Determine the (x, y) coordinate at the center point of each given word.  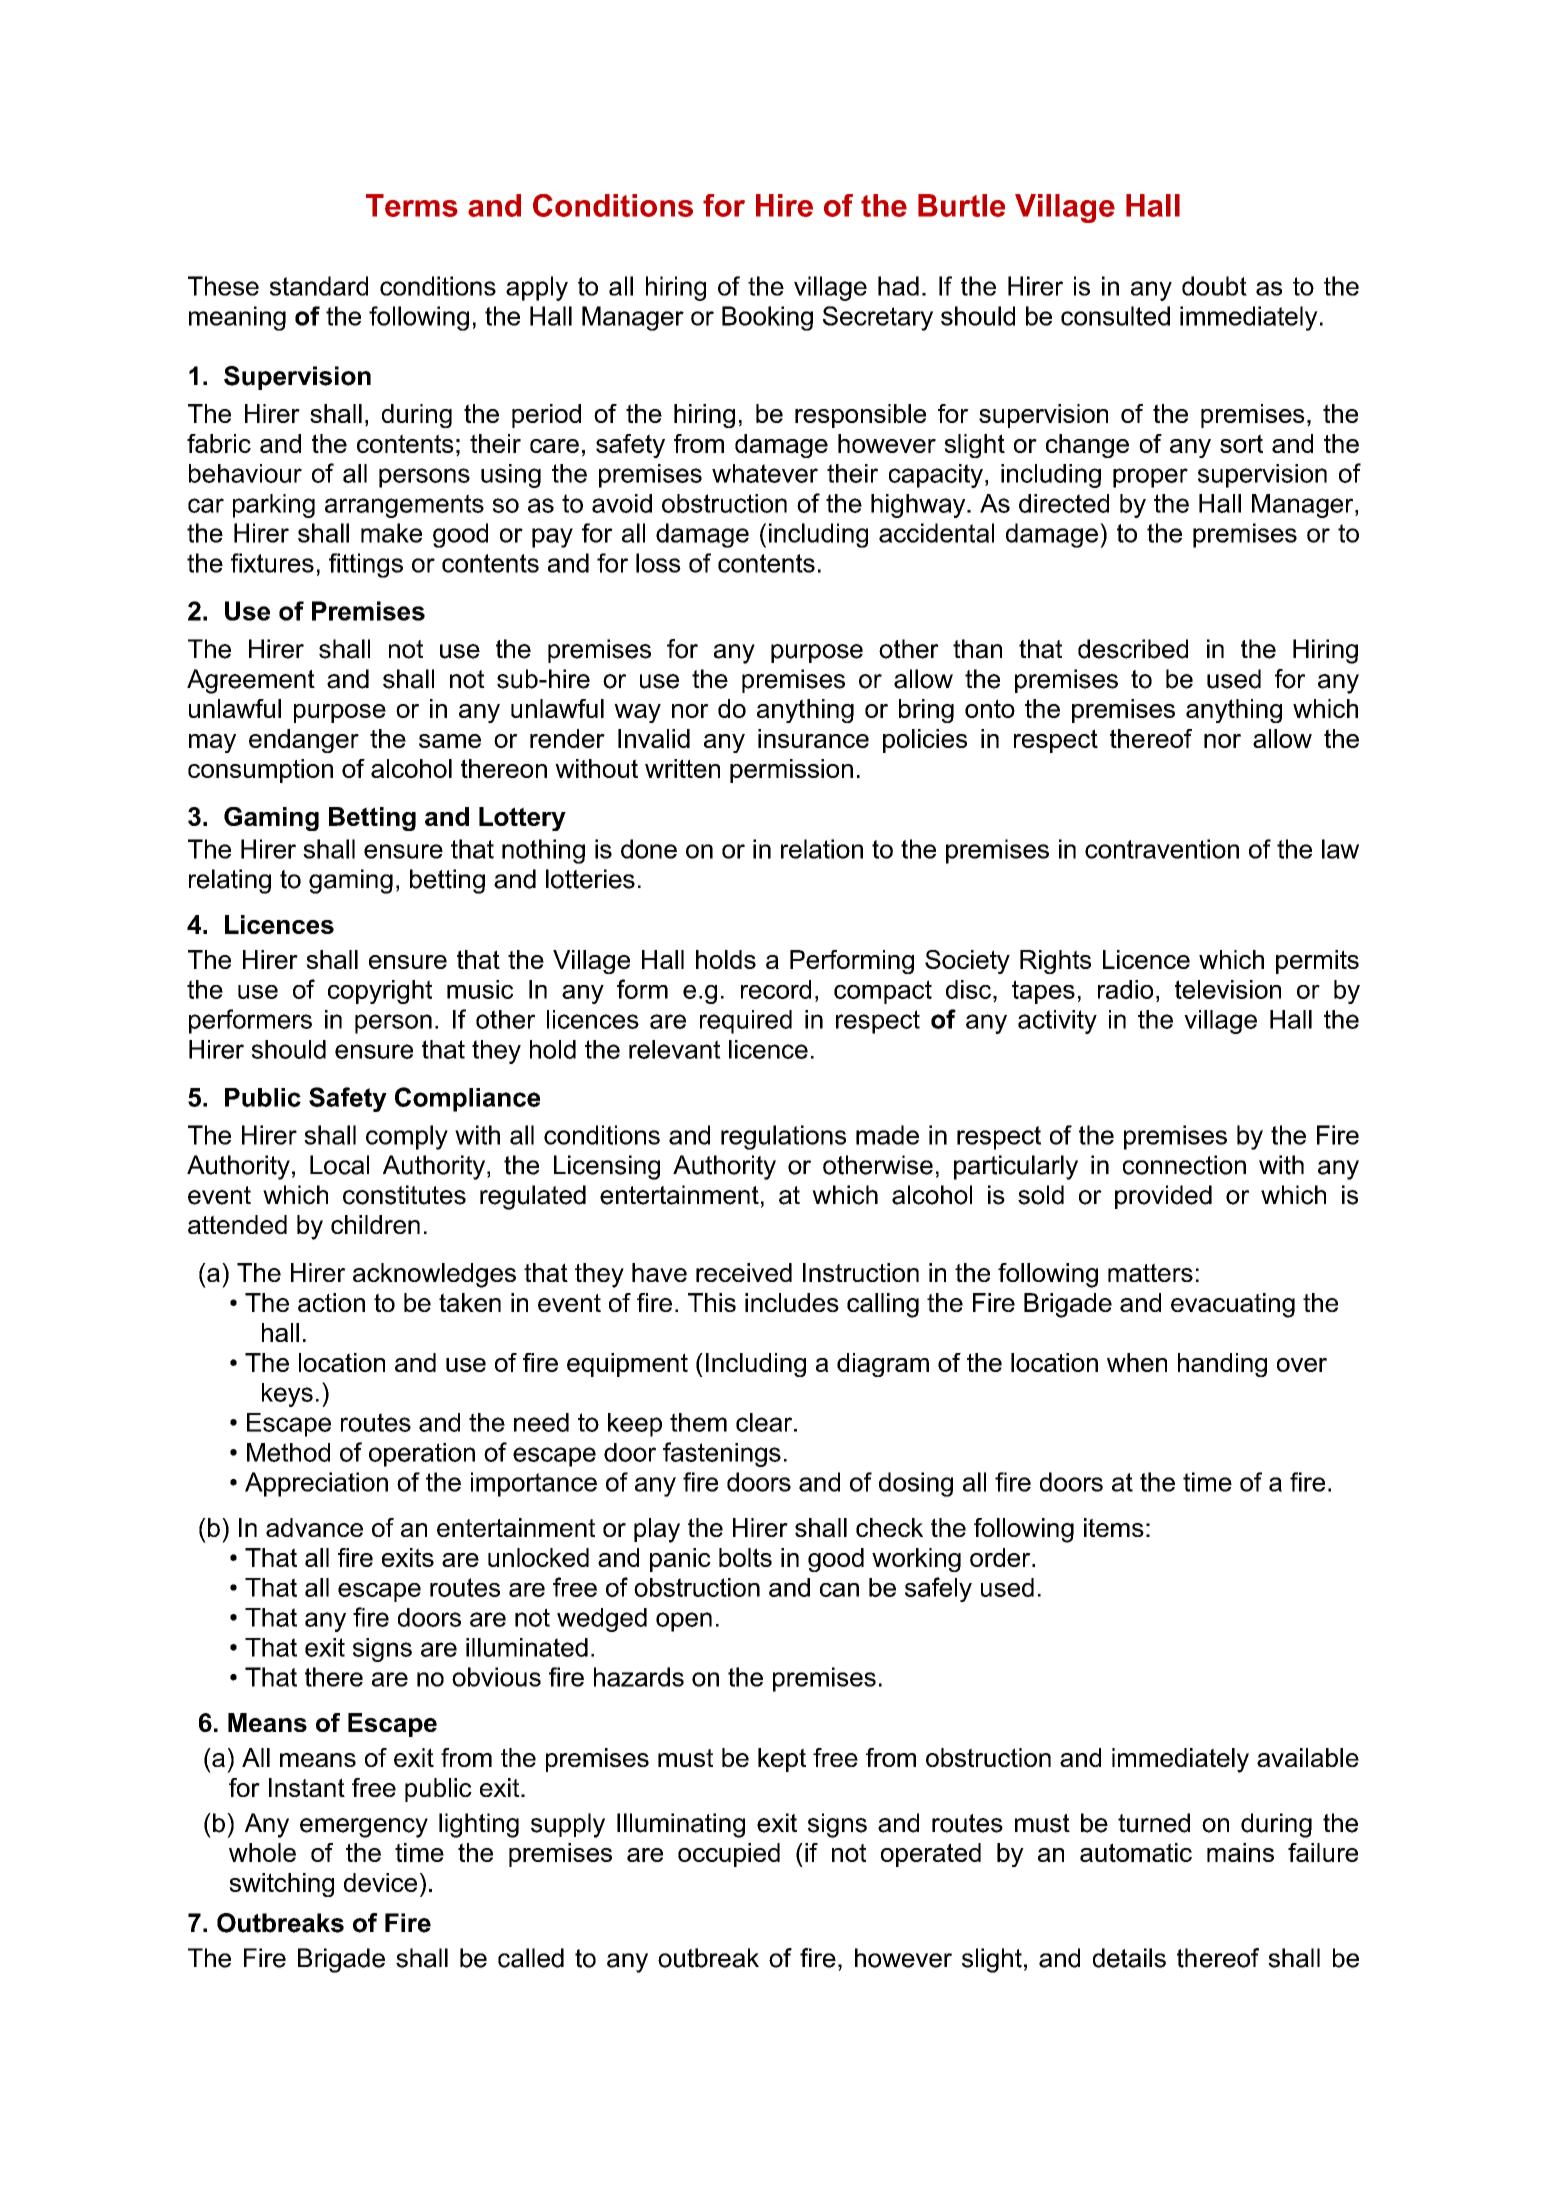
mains (1240, 1852)
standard (319, 286)
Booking (767, 318)
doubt (1214, 286)
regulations (783, 1137)
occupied (729, 1855)
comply (407, 1137)
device (380, 1882)
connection (1184, 1165)
